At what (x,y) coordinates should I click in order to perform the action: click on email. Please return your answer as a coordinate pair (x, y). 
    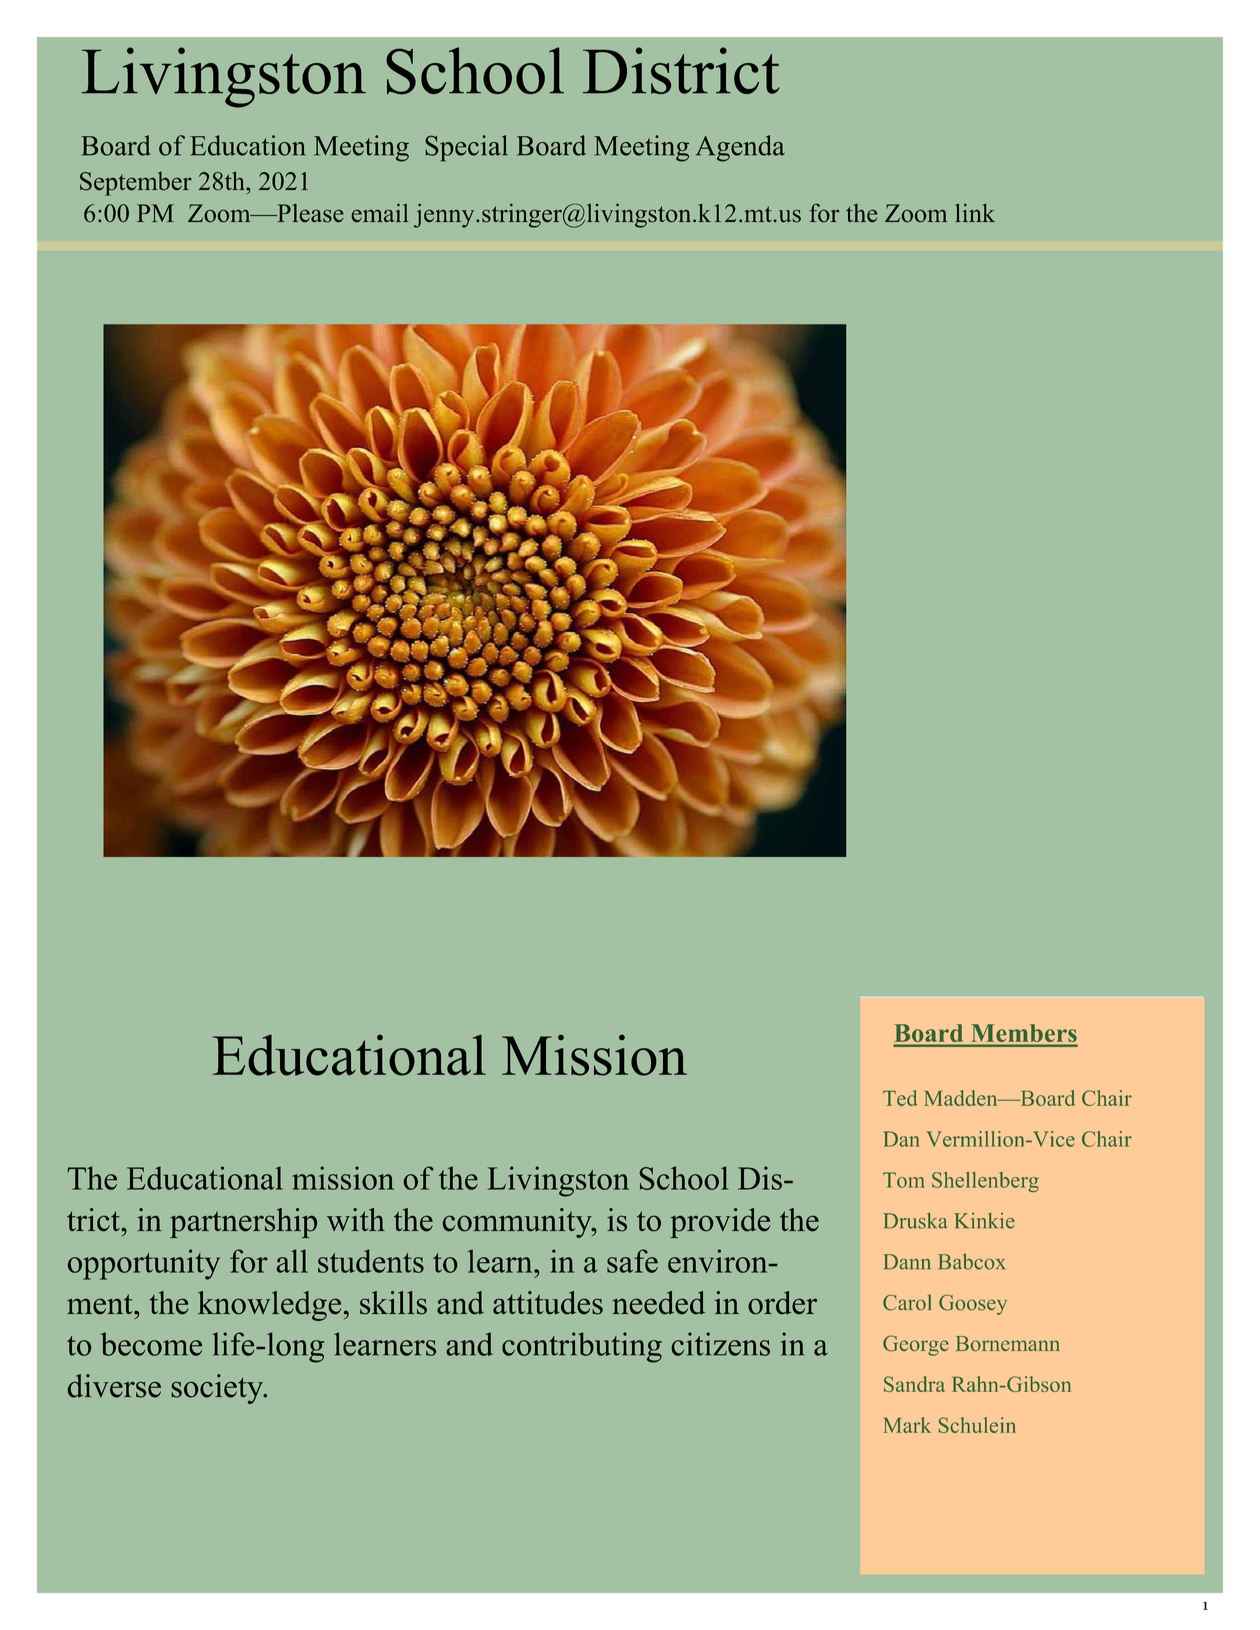
    Looking at the image, I should click on (380, 213).
